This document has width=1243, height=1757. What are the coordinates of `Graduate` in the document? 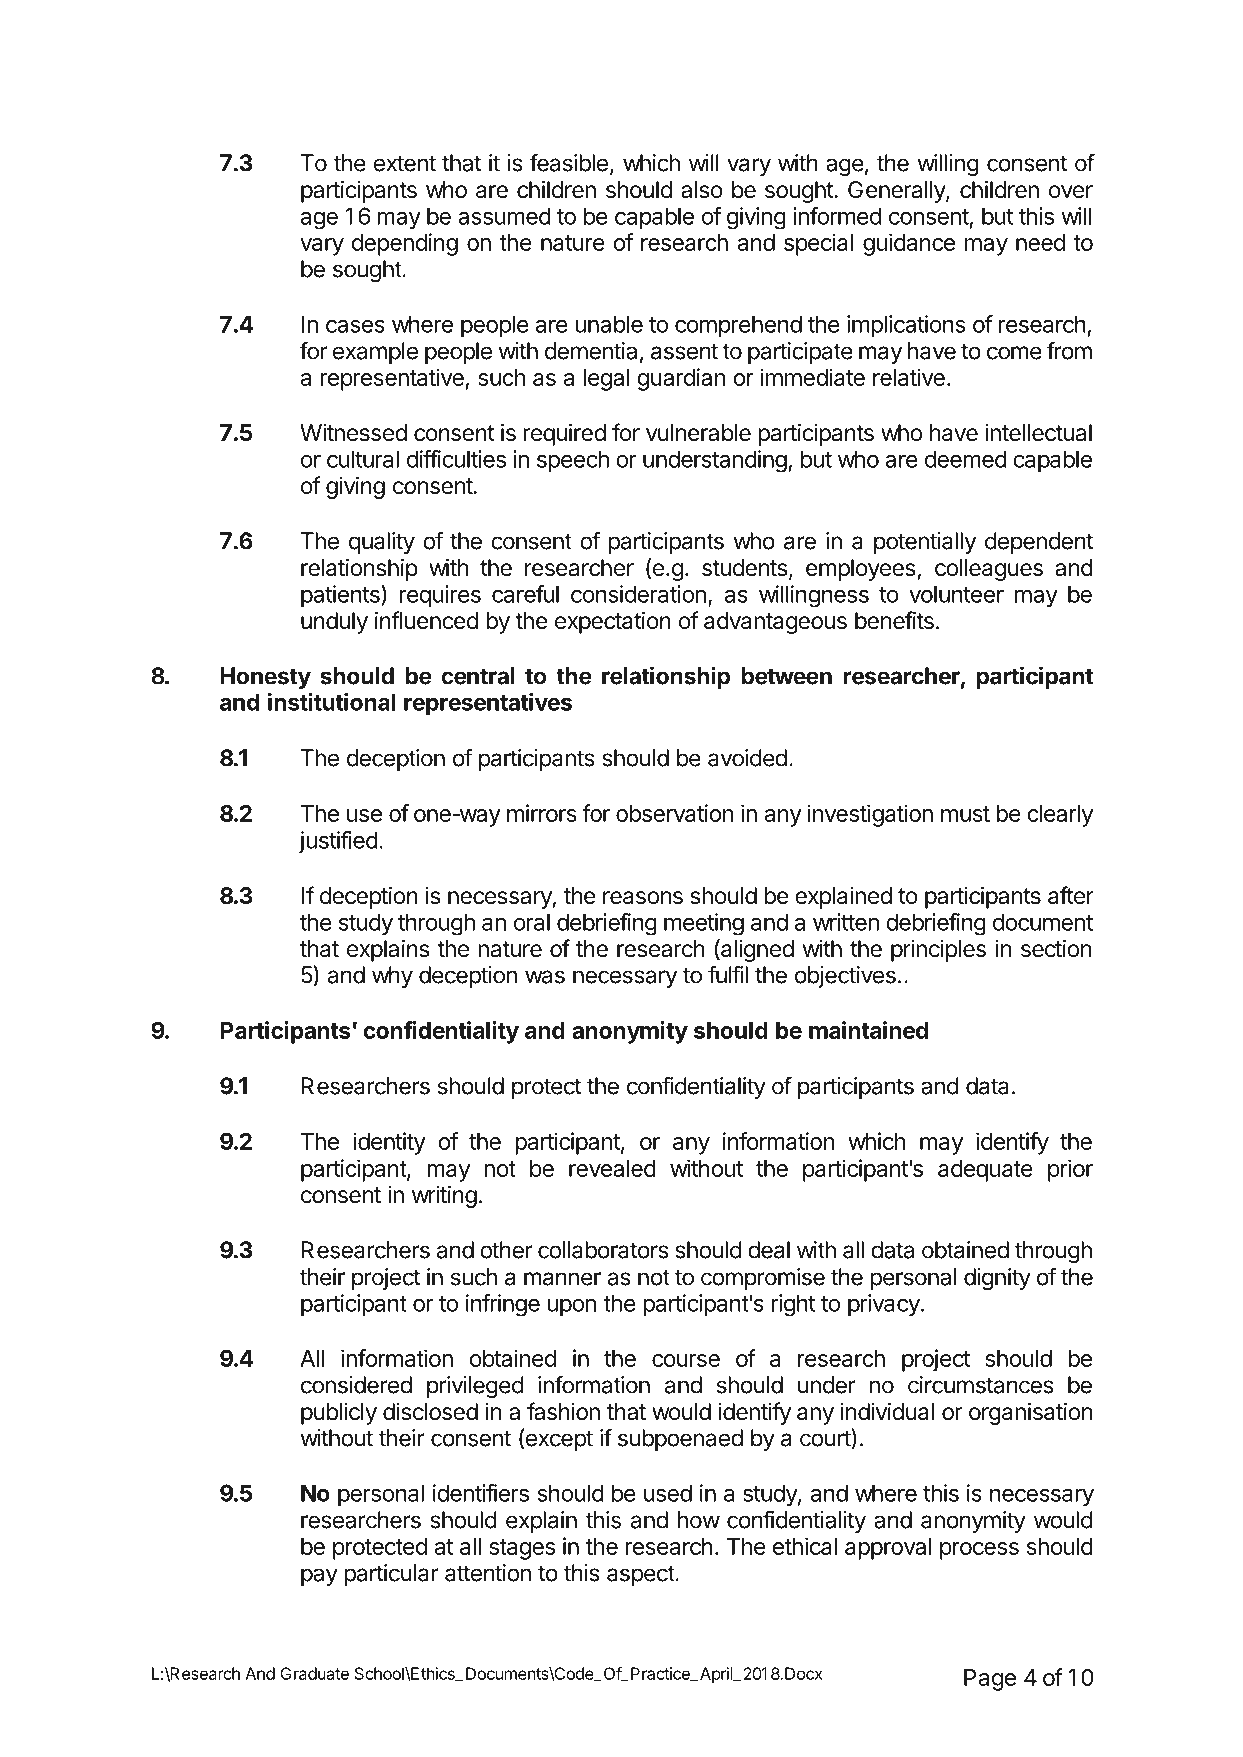 It's located at (314, 1673).
